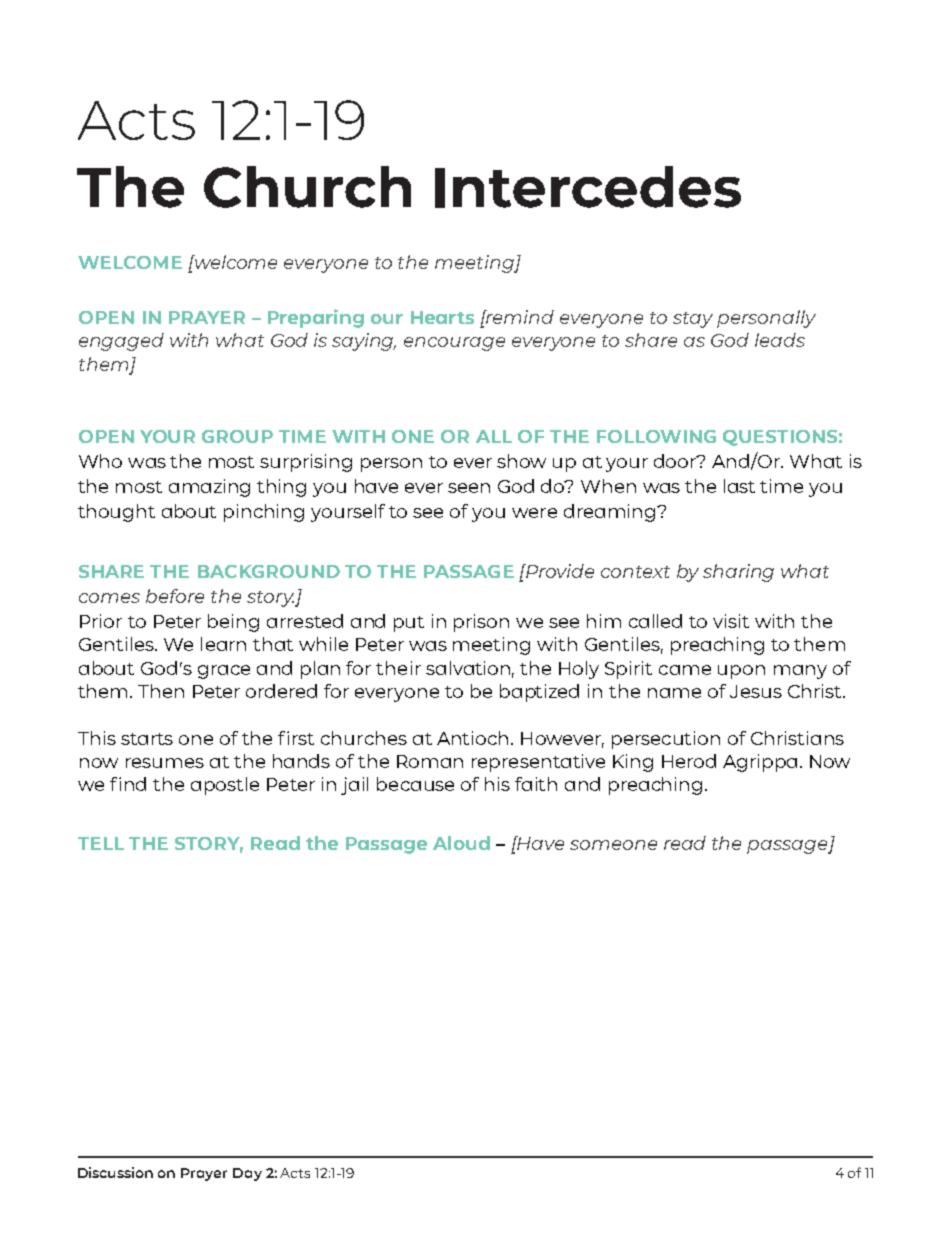 This screenshot has width=952, height=1233. Describe the element at coordinates (481, 623) in the screenshot. I see `prison` at that location.
